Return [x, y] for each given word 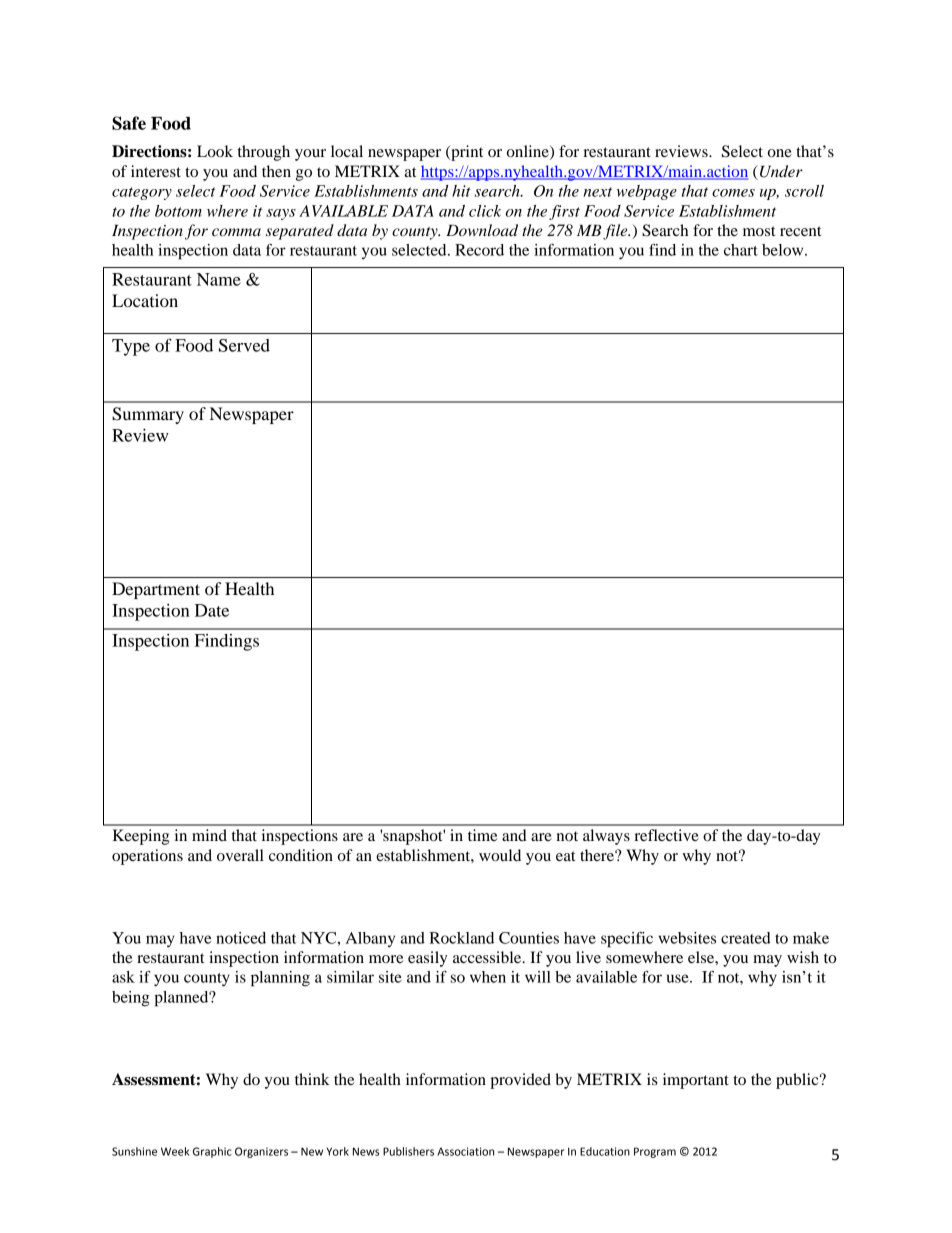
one [780, 153]
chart [741, 250]
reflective [666, 835]
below [784, 250]
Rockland [461, 938]
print [466, 153]
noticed [241, 938]
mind [209, 835]
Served [244, 345]
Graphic [212, 1152]
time [483, 835]
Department [156, 590]
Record [479, 250]
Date [212, 610]
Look [215, 151]
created [746, 938]
